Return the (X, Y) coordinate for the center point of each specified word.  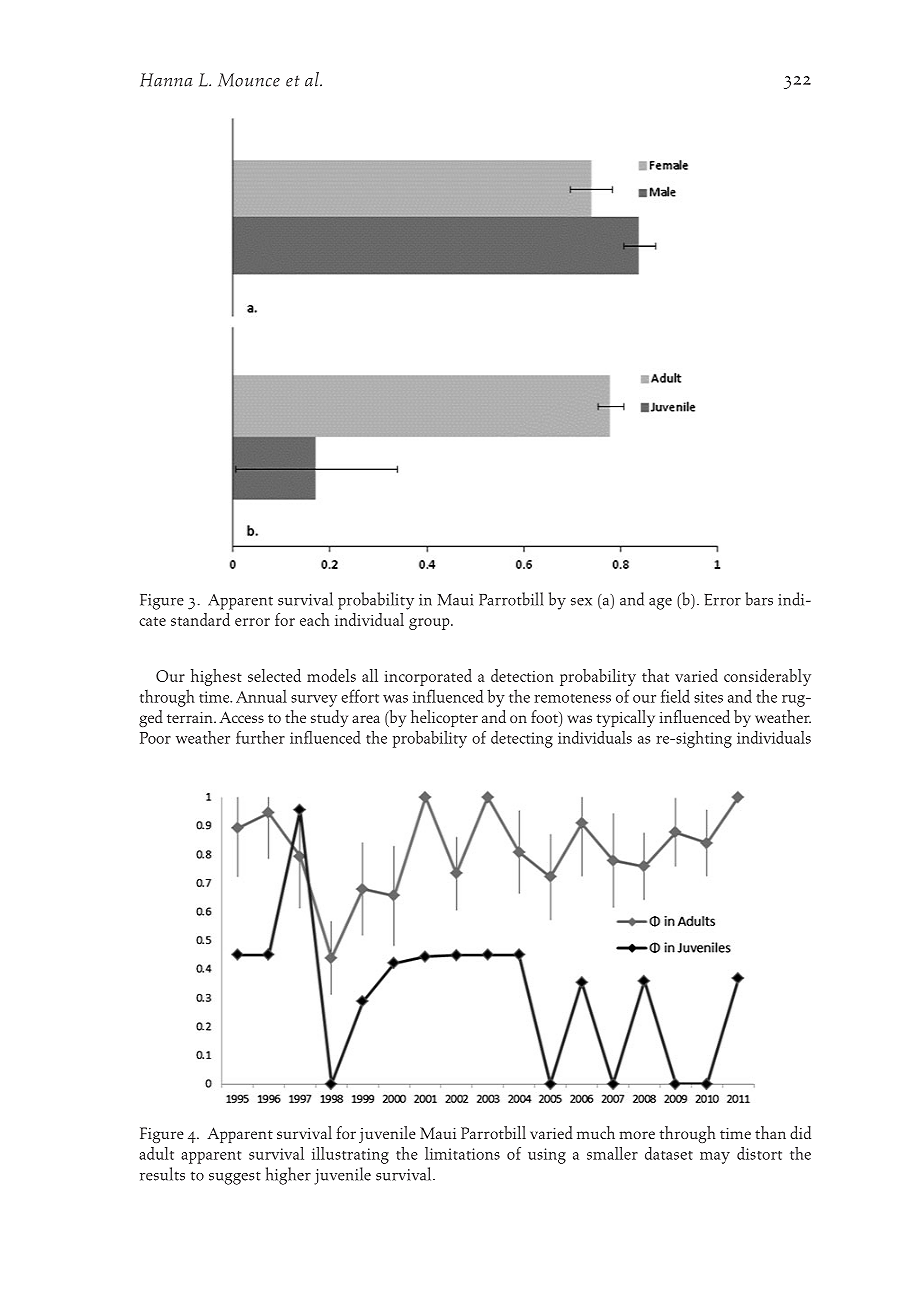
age (660, 604)
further (260, 737)
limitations (462, 1153)
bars (759, 599)
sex (581, 602)
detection (522, 675)
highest (216, 677)
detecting (522, 739)
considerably (767, 677)
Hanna (166, 80)
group (430, 624)
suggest (235, 1178)
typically (625, 718)
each (315, 619)
